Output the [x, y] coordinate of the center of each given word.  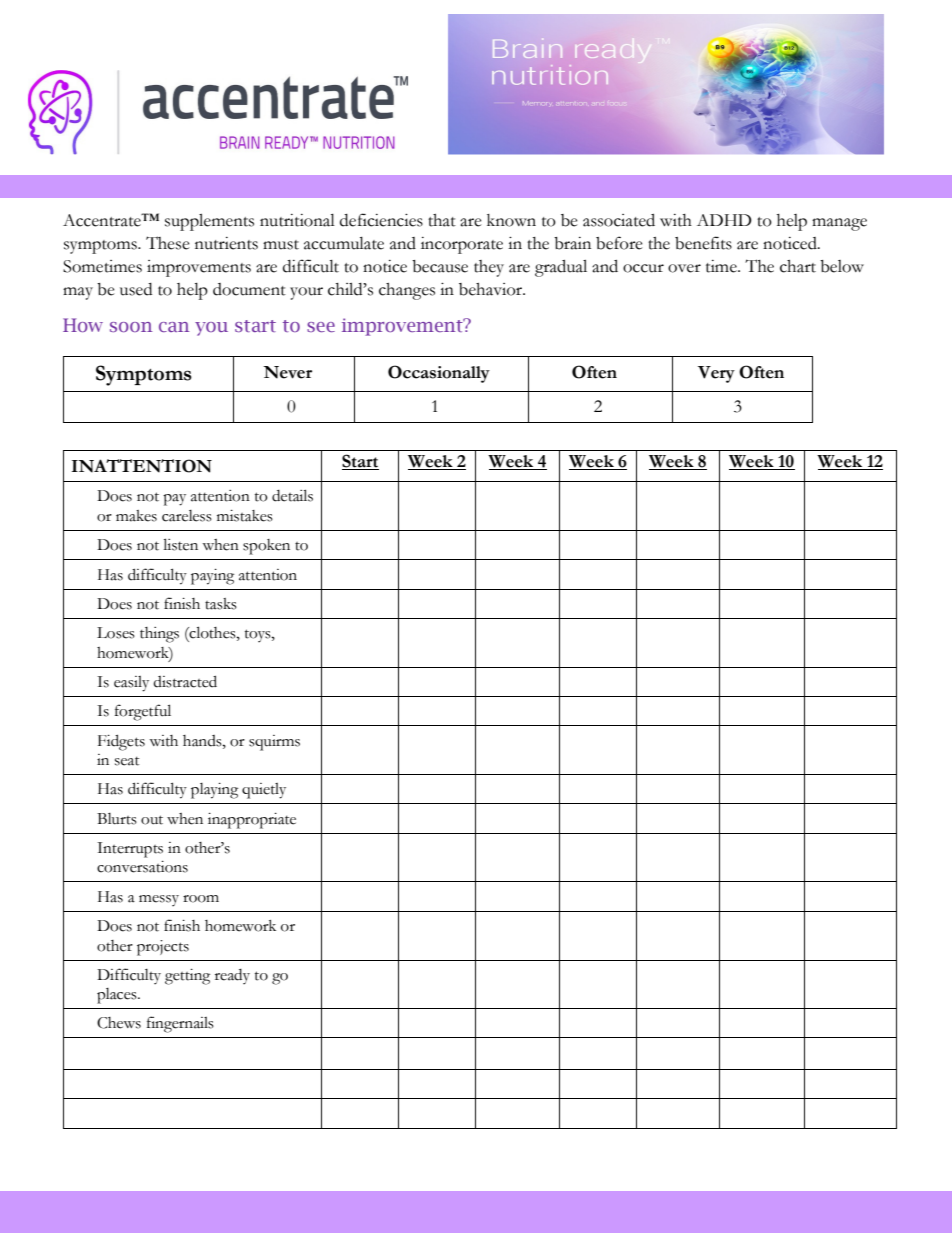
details [292, 495]
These [168, 243]
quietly [264, 791]
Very [716, 374]
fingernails [180, 1024]
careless [187, 516]
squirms [274, 743]
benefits [703, 243]
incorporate [462, 245]
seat [127, 761]
